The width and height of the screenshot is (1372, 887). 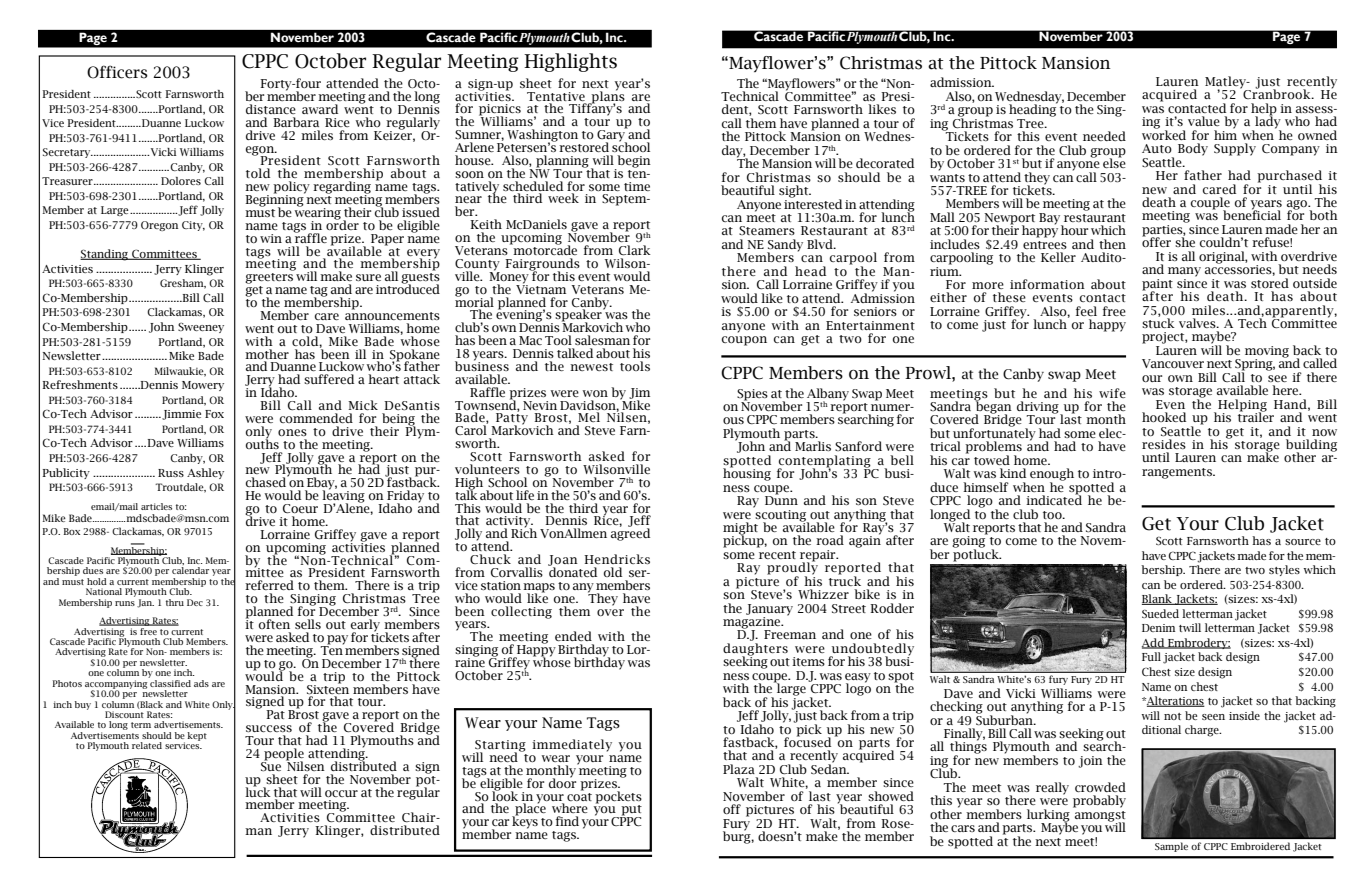 I want to click on put, so click(x=630, y=811).
